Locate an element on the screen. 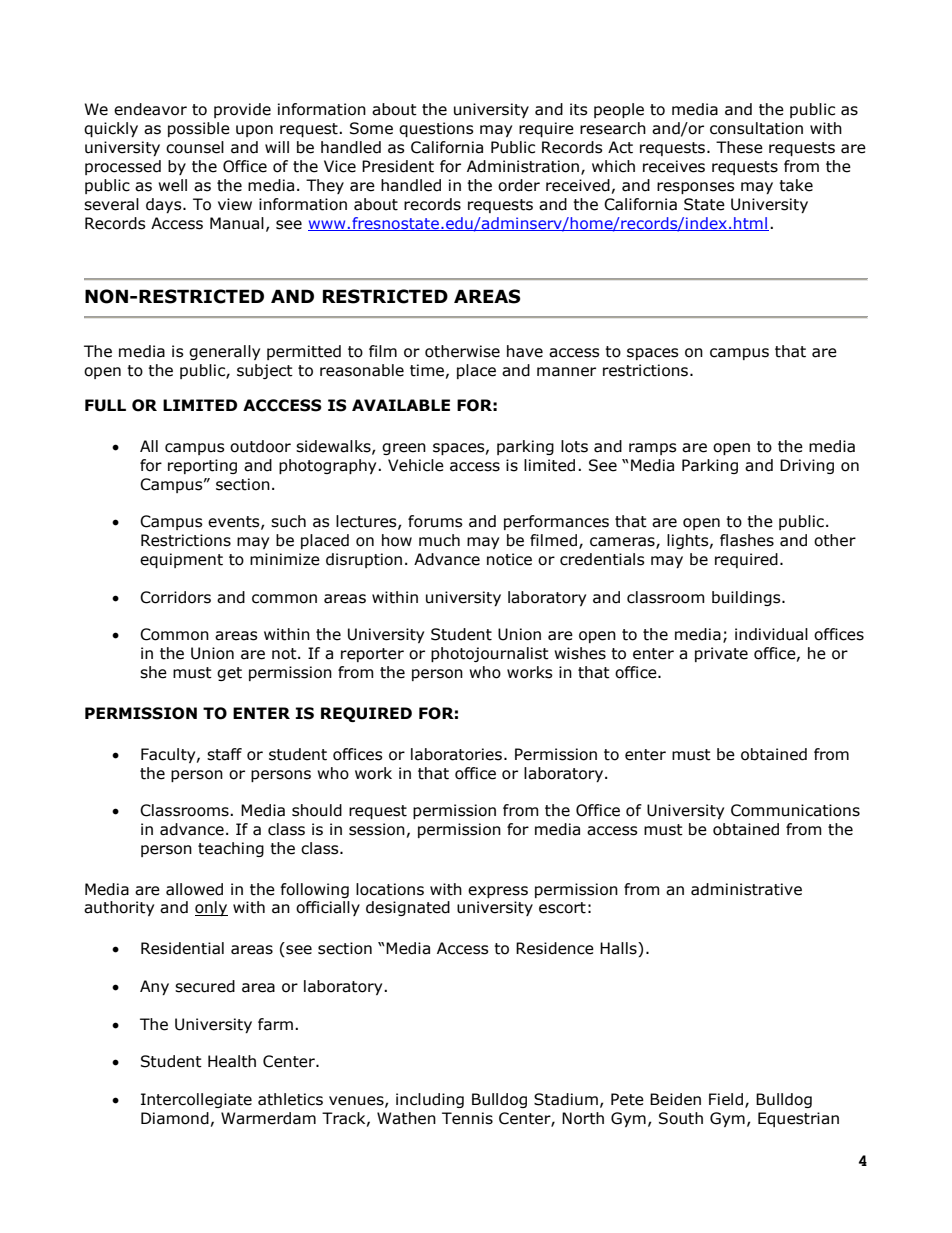  ramps is located at coordinates (653, 449).
